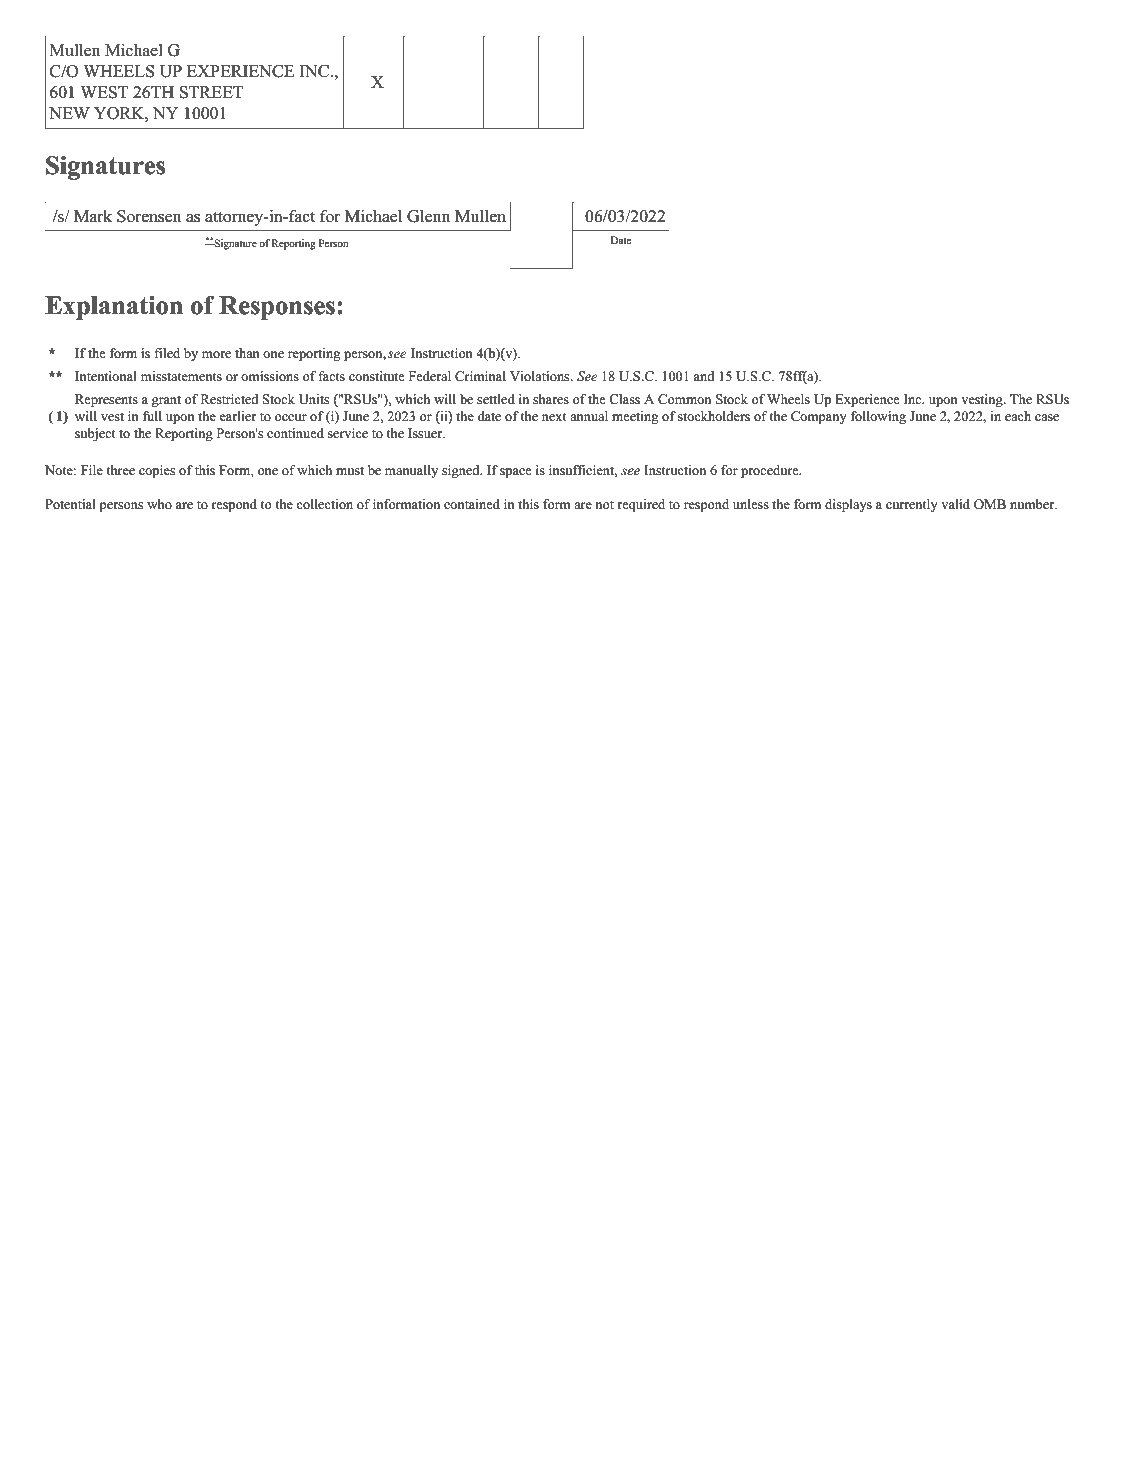 The width and height of the page is (1135, 1469). Describe the element at coordinates (93, 216) in the page. I see `Mark` at that location.
